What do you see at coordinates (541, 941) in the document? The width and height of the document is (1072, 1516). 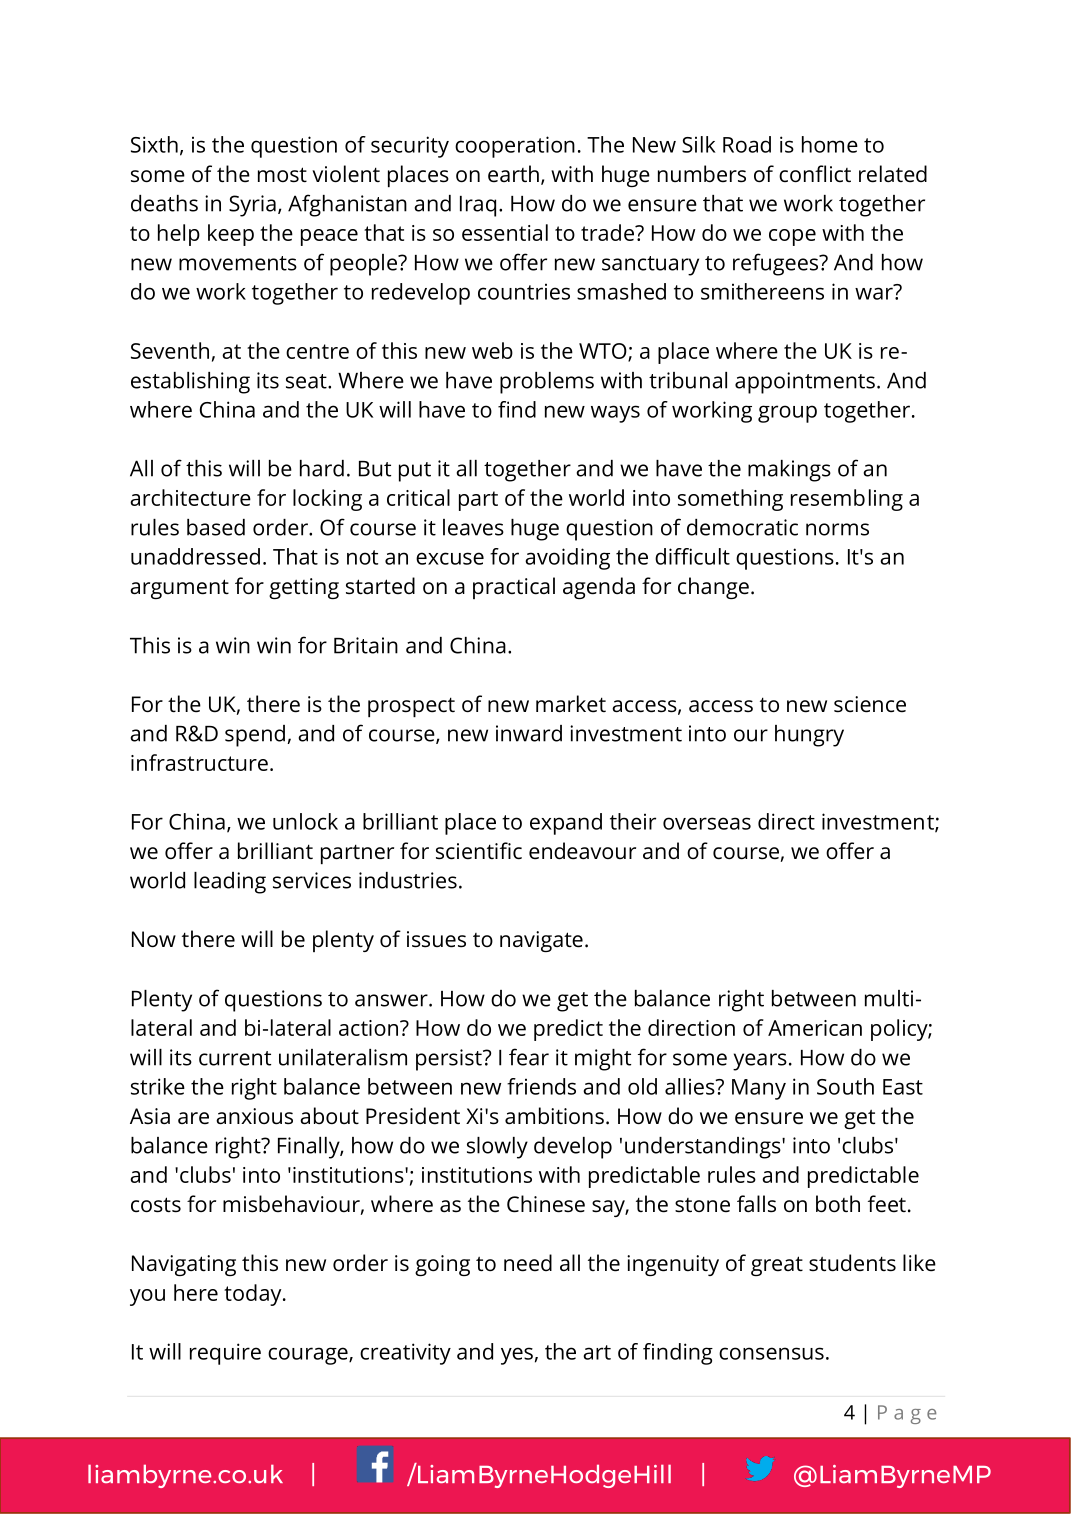 I see `navigate` at bounding box center [541, 941].
